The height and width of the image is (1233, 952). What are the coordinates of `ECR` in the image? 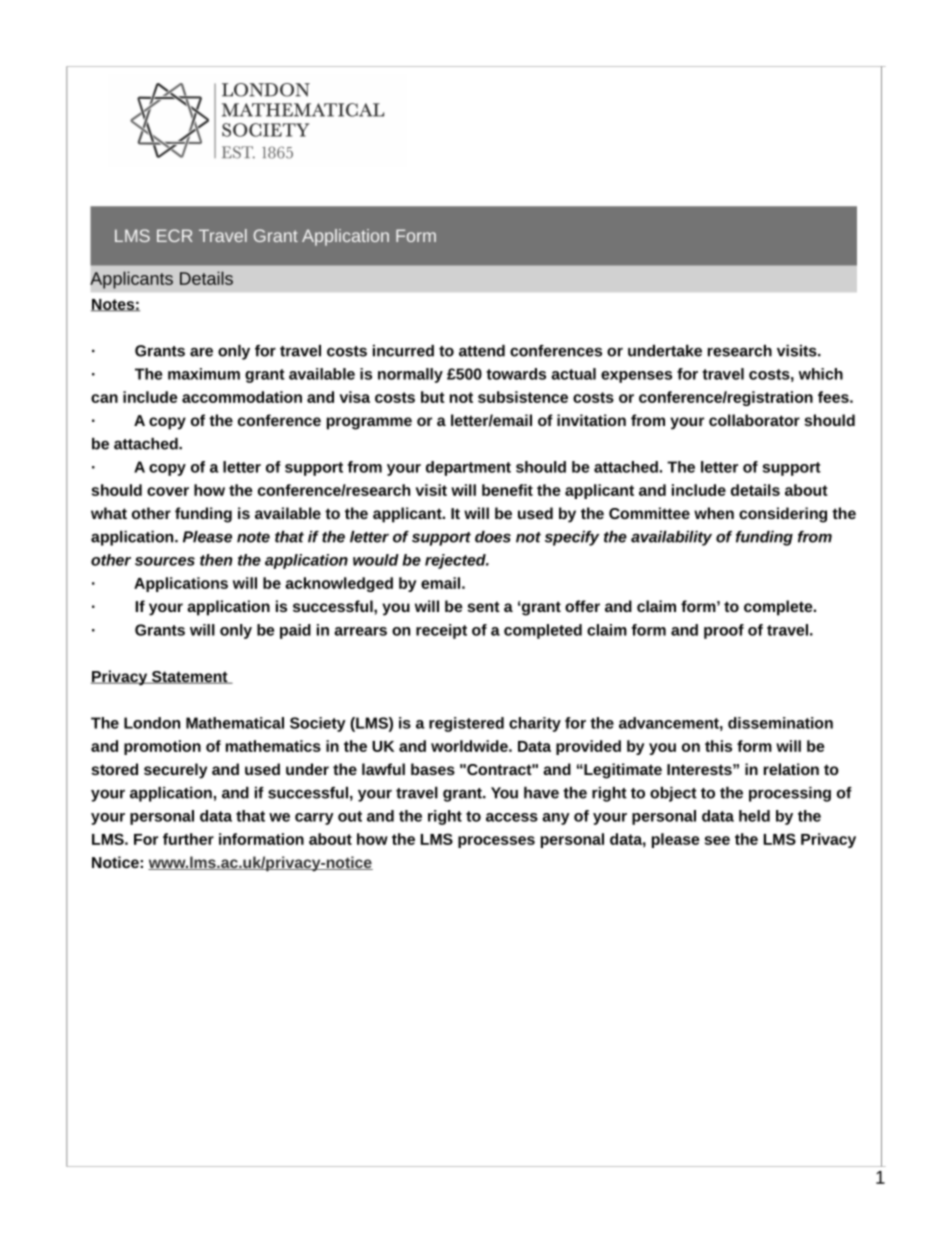 It's located at (174, 235).
